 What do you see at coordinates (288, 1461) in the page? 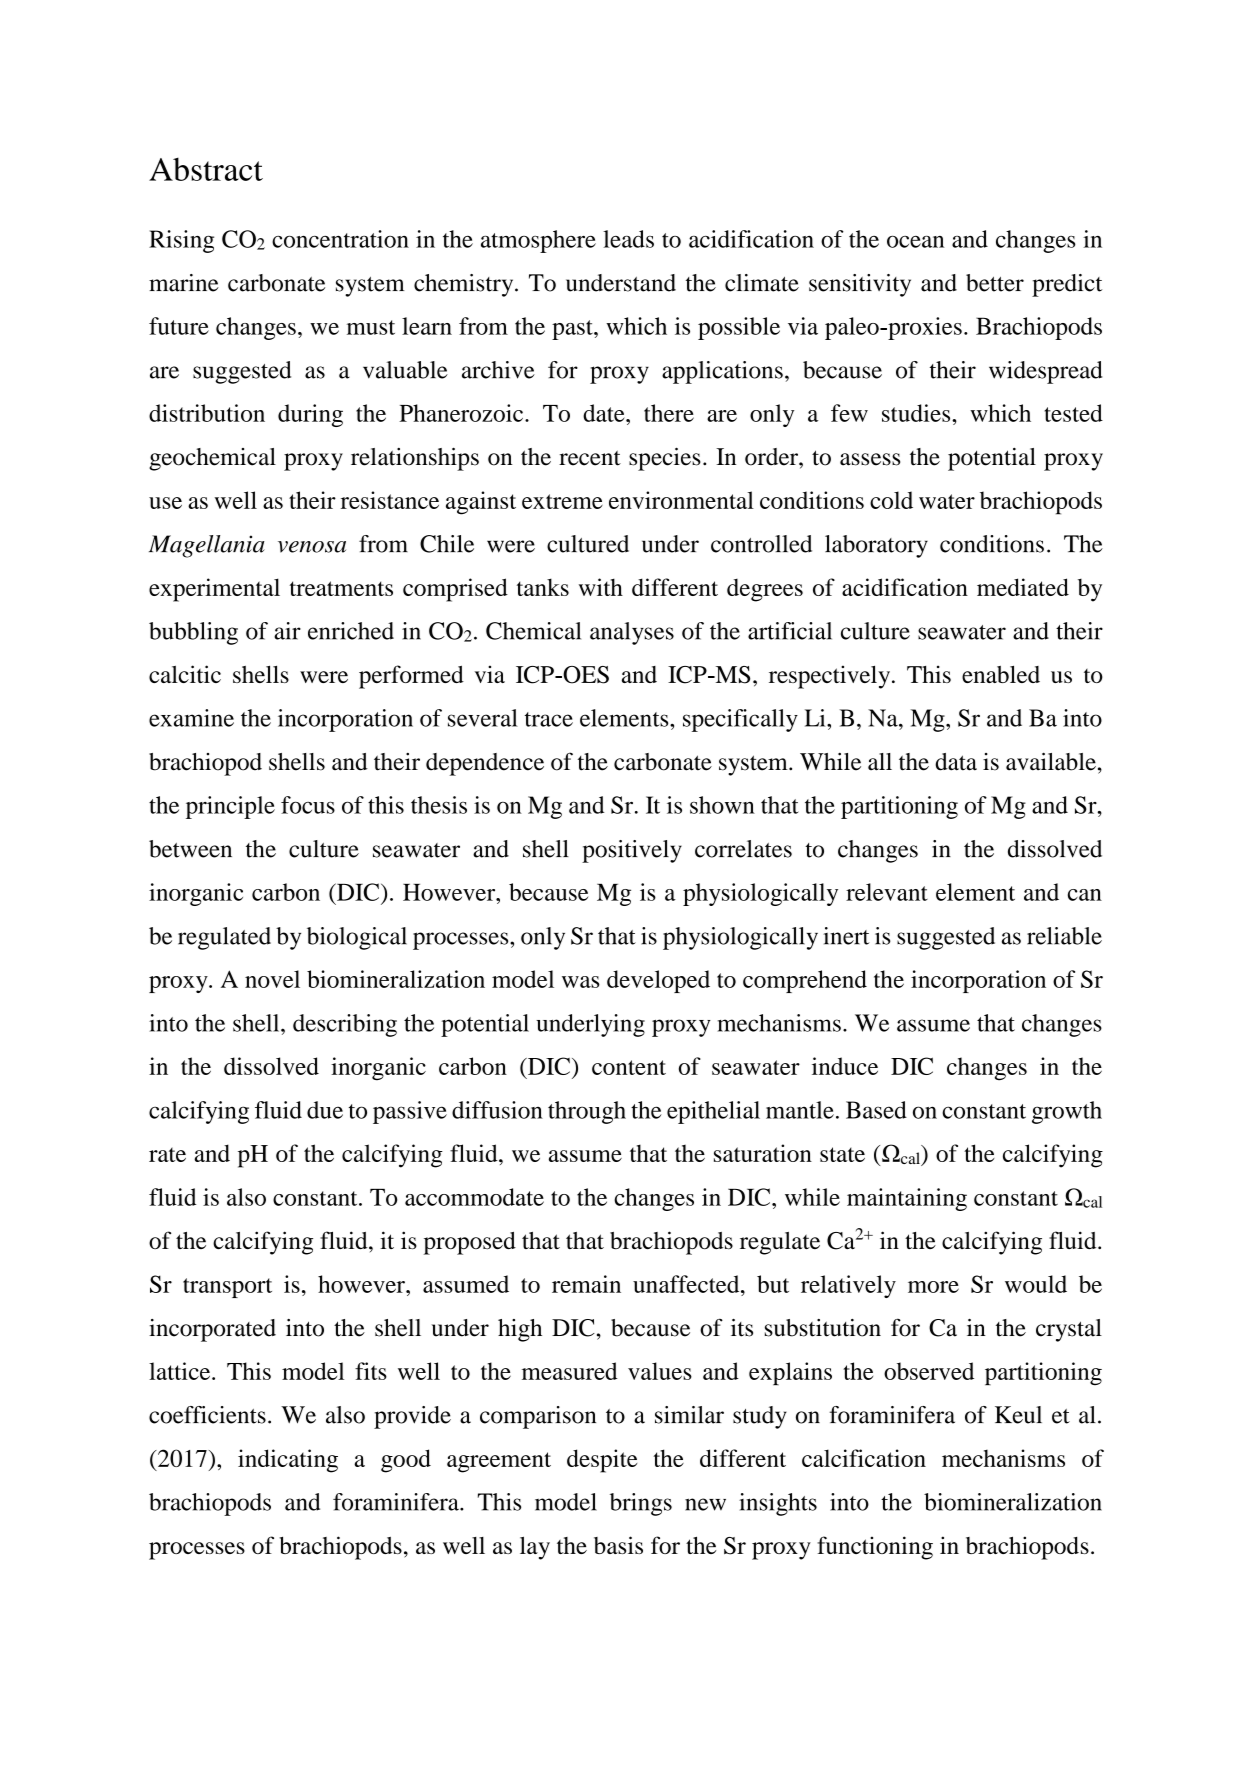
I see `indicating` at bounding box center [288, 1461].
